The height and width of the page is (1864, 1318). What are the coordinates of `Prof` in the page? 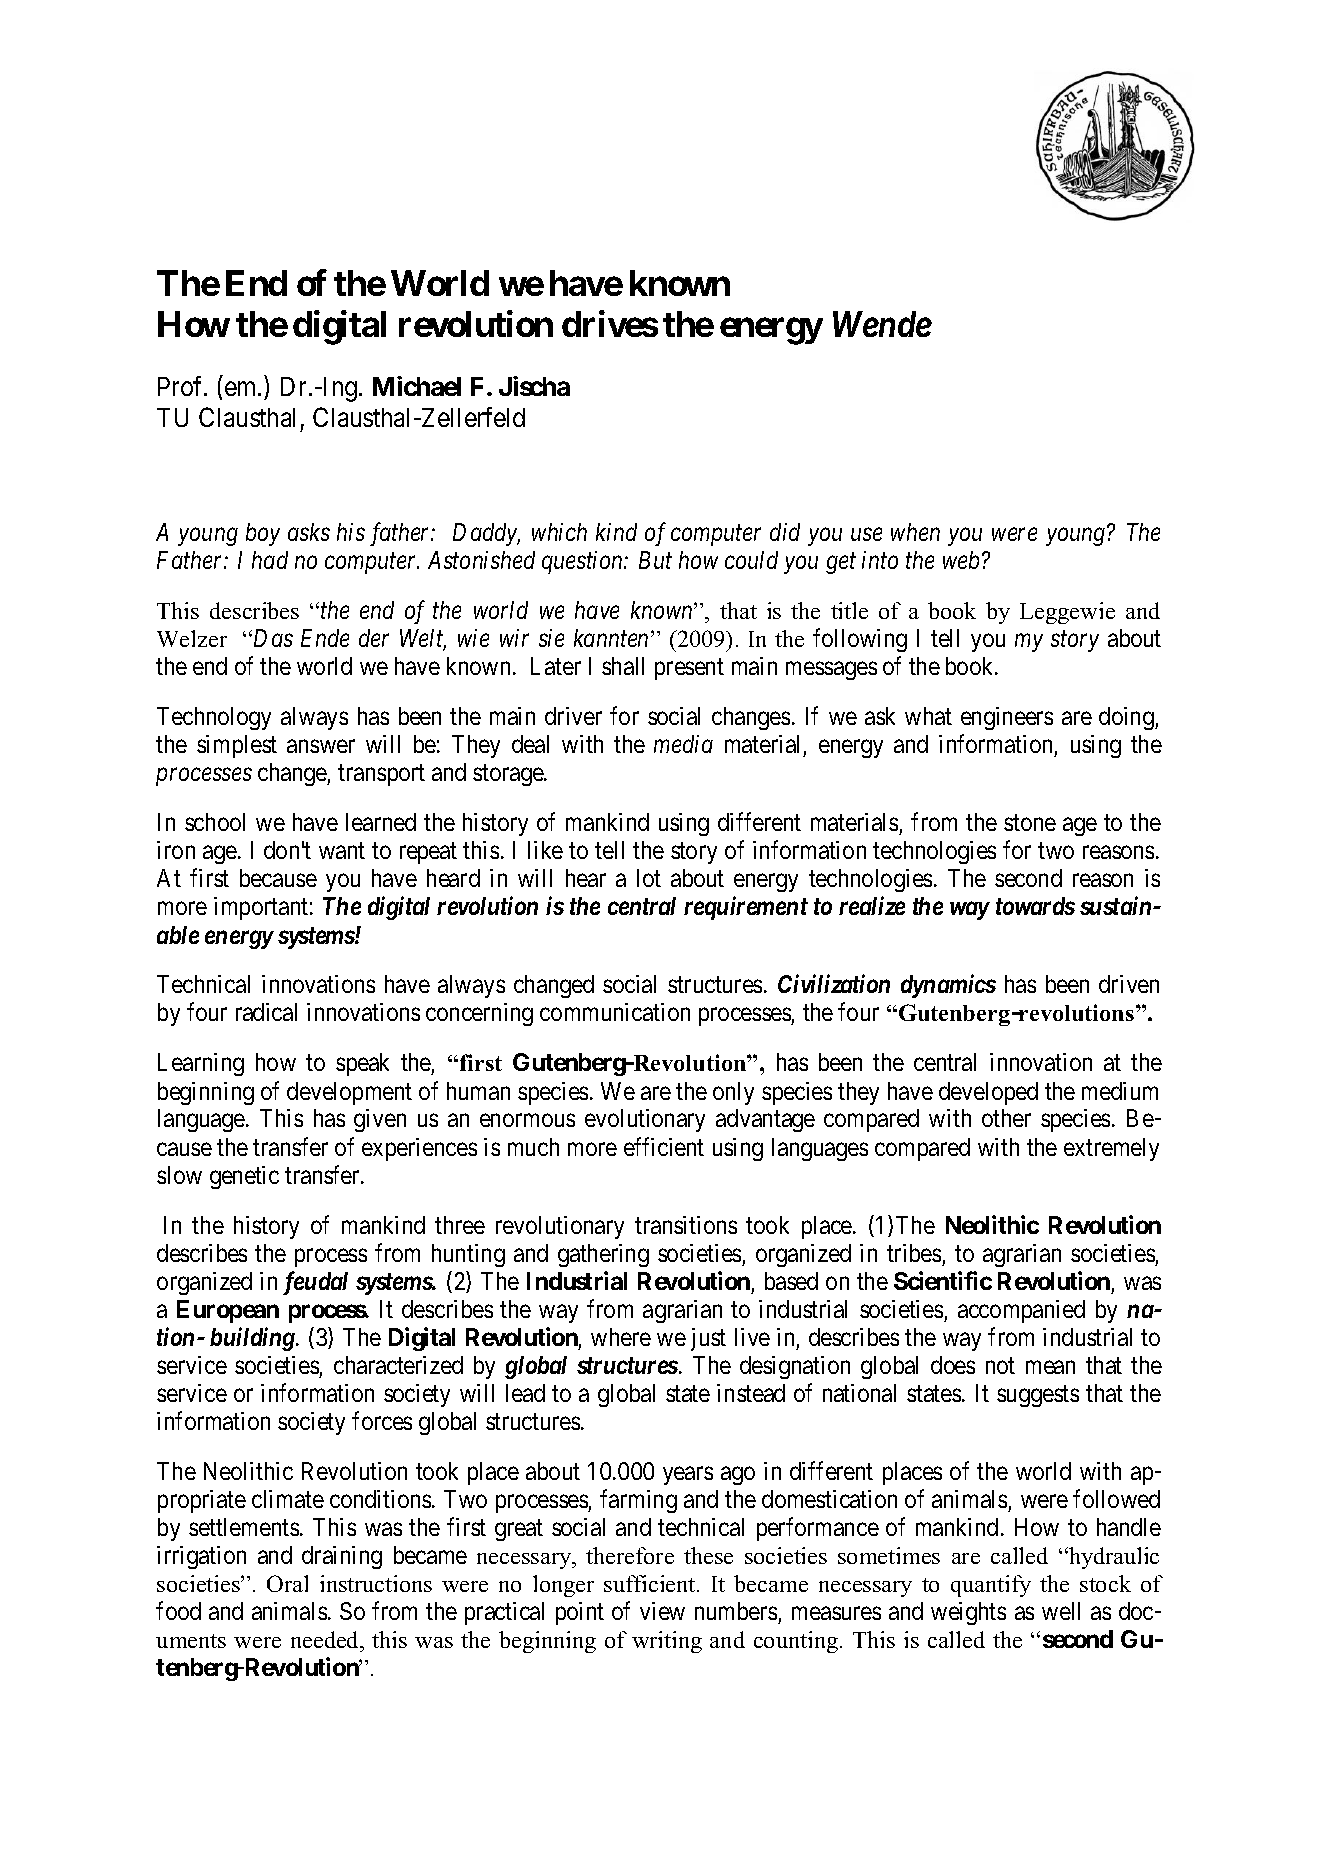 It's located at (182, 386).
